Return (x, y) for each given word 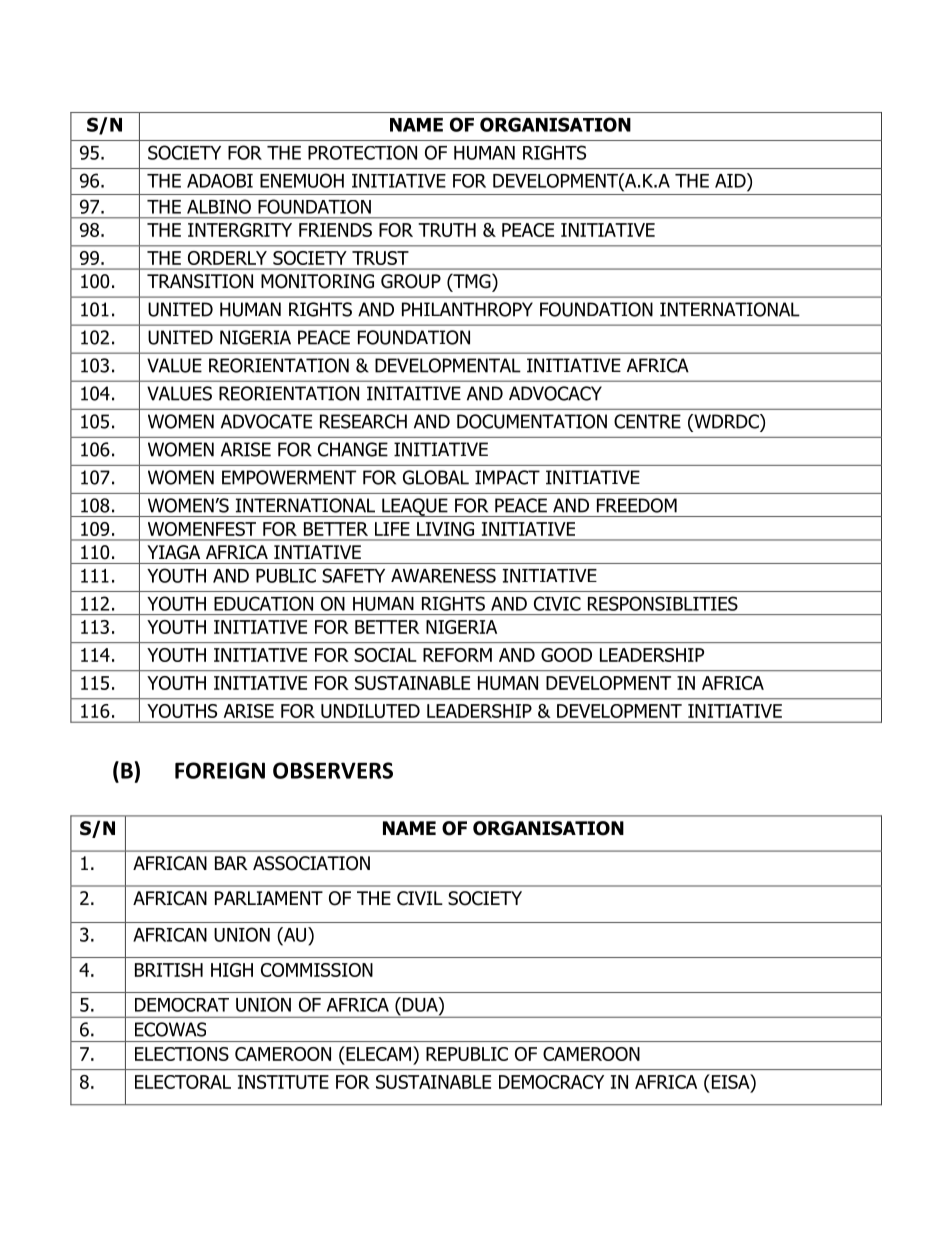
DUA (421, 1004)
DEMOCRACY (551, 1082)
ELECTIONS (182, 1054)
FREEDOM (637, 505)
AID (731, 180)
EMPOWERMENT (289, 477)
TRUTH (447, 230)
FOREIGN (220, 770)
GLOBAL (436, 477)
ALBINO (219, 206)
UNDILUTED (370, 711)
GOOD (566, 655)
